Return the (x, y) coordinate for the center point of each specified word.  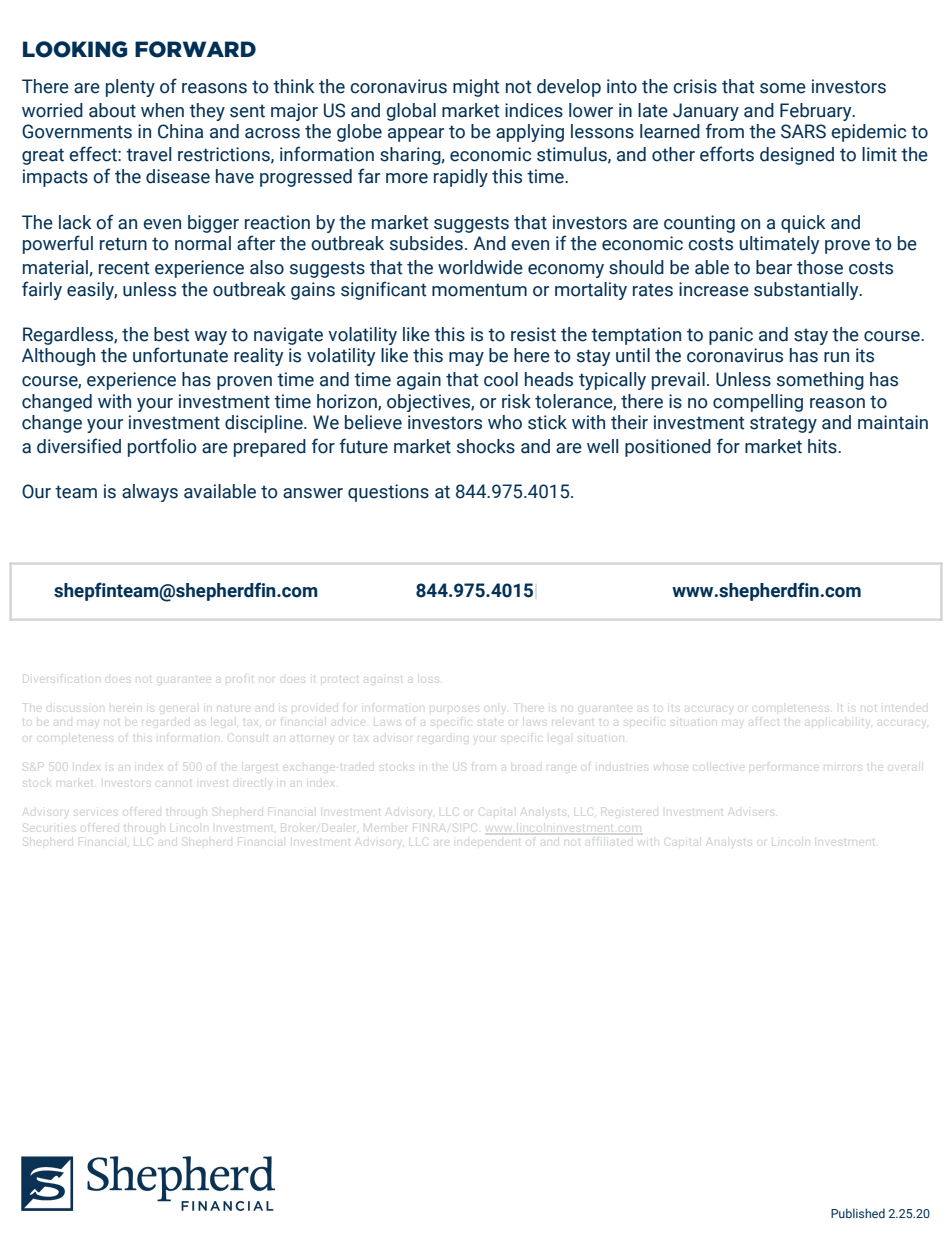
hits (823, 446)
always (150, 493)
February (817, 112)
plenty (130, 88)
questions (388, 493)
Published (858, 1213)
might (476, 88)
